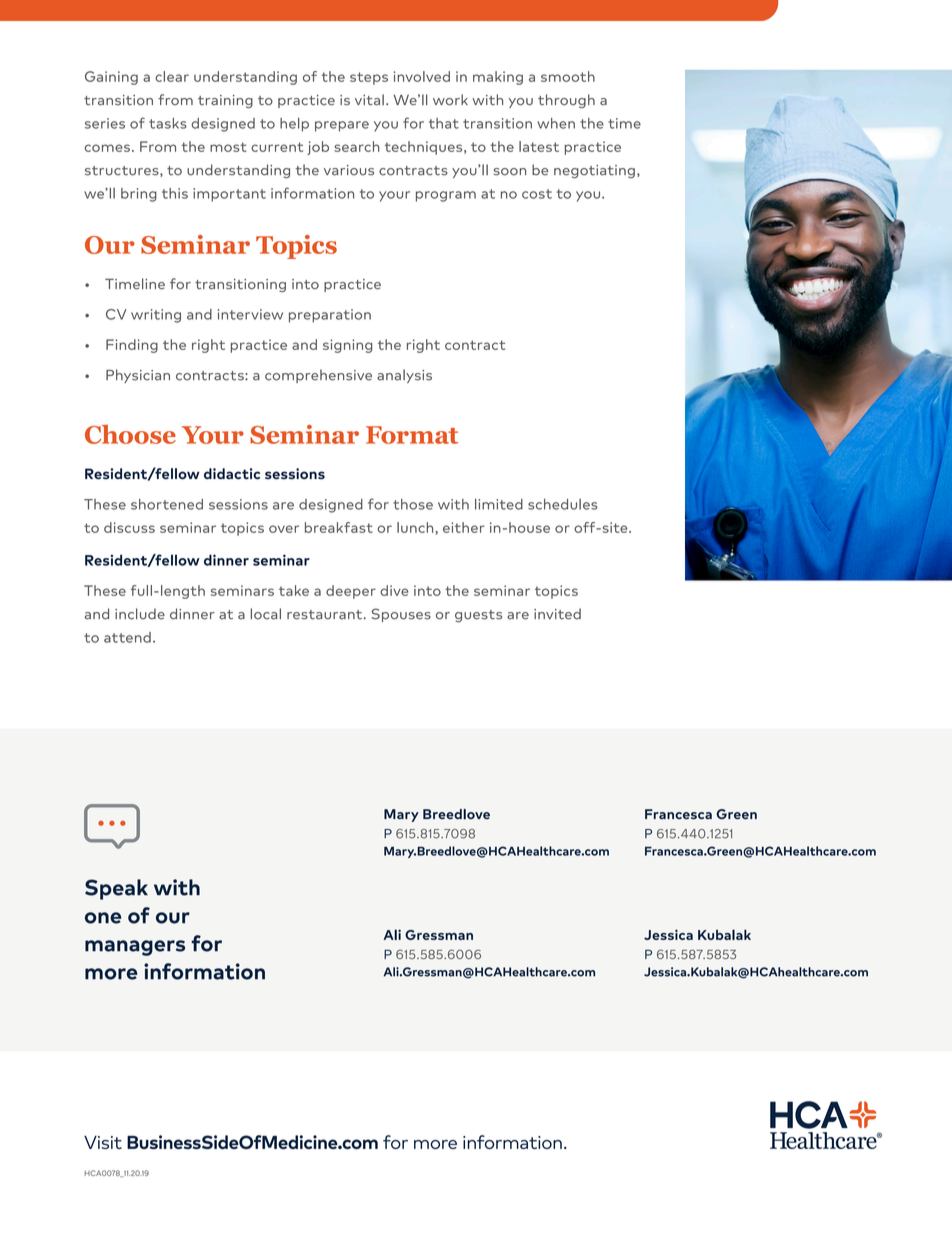 The height and width of the screenshot is (1233, 952). I want to click on restaurant, so click(326, 615).
